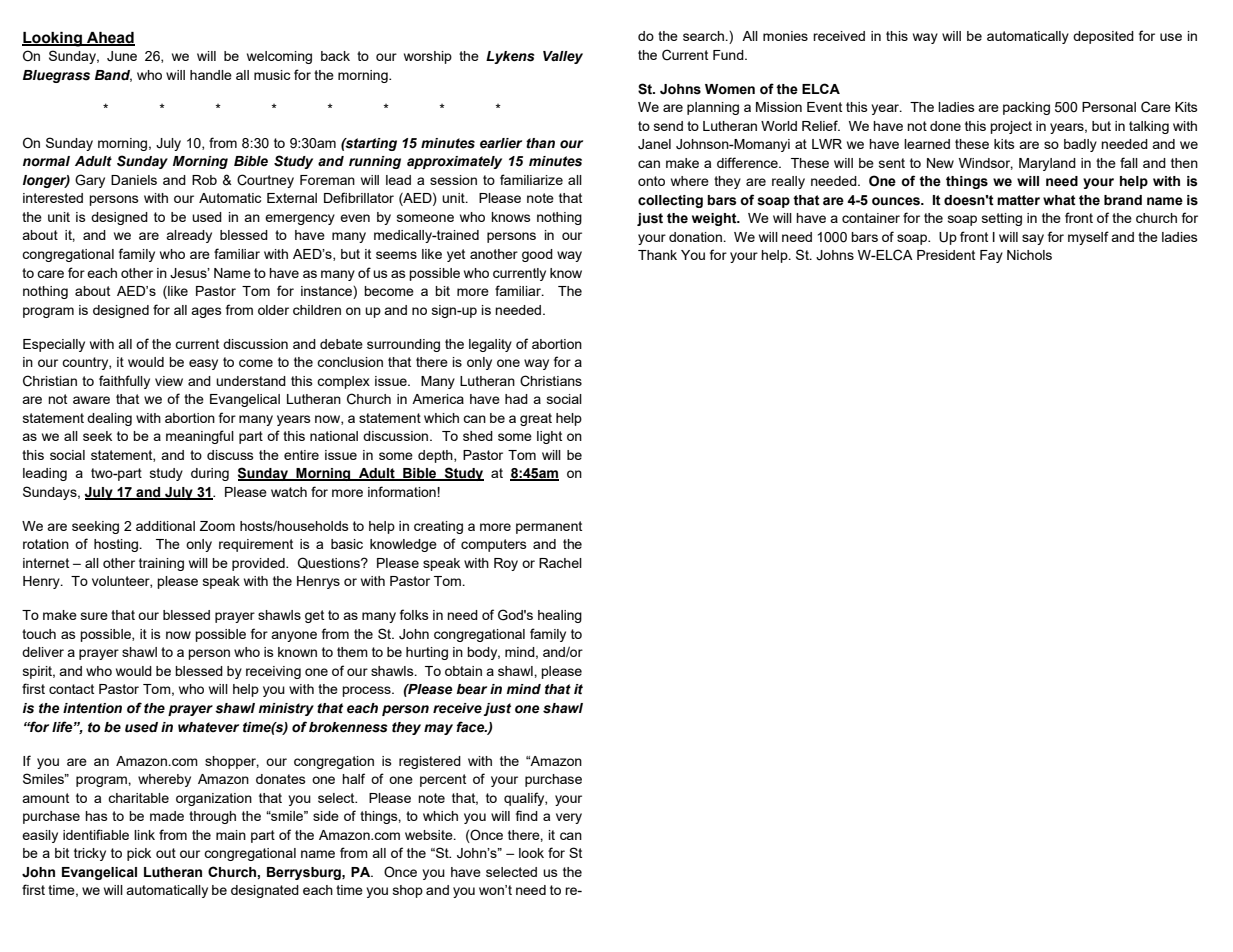 The width and height of the screenshot is (1233, 952). What do you see at coordinates (161, 564) in the screenshot?
I see `training` at bounding box center [161, 564].
